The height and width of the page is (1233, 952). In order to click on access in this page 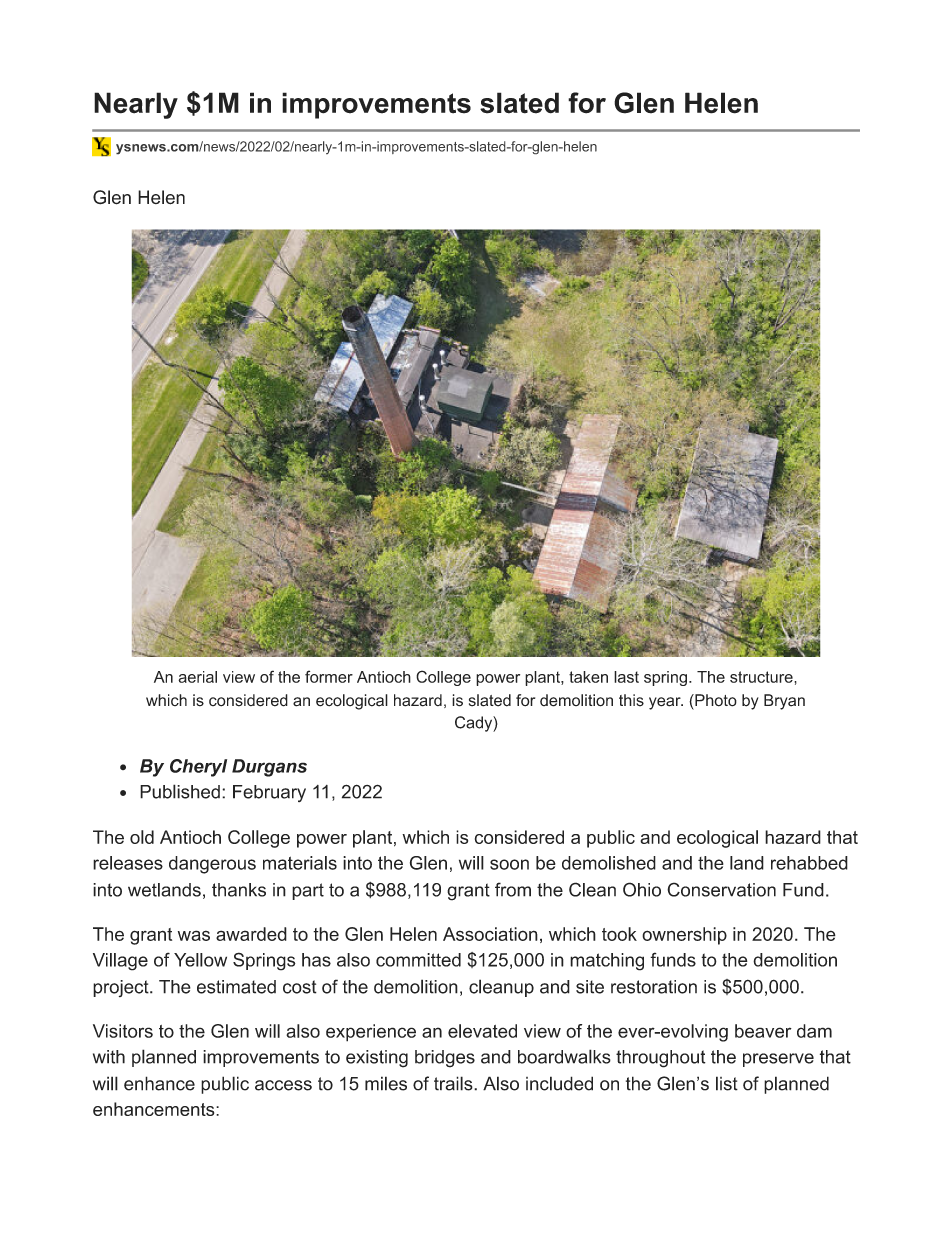, I will do `click(283, 1085)`.
